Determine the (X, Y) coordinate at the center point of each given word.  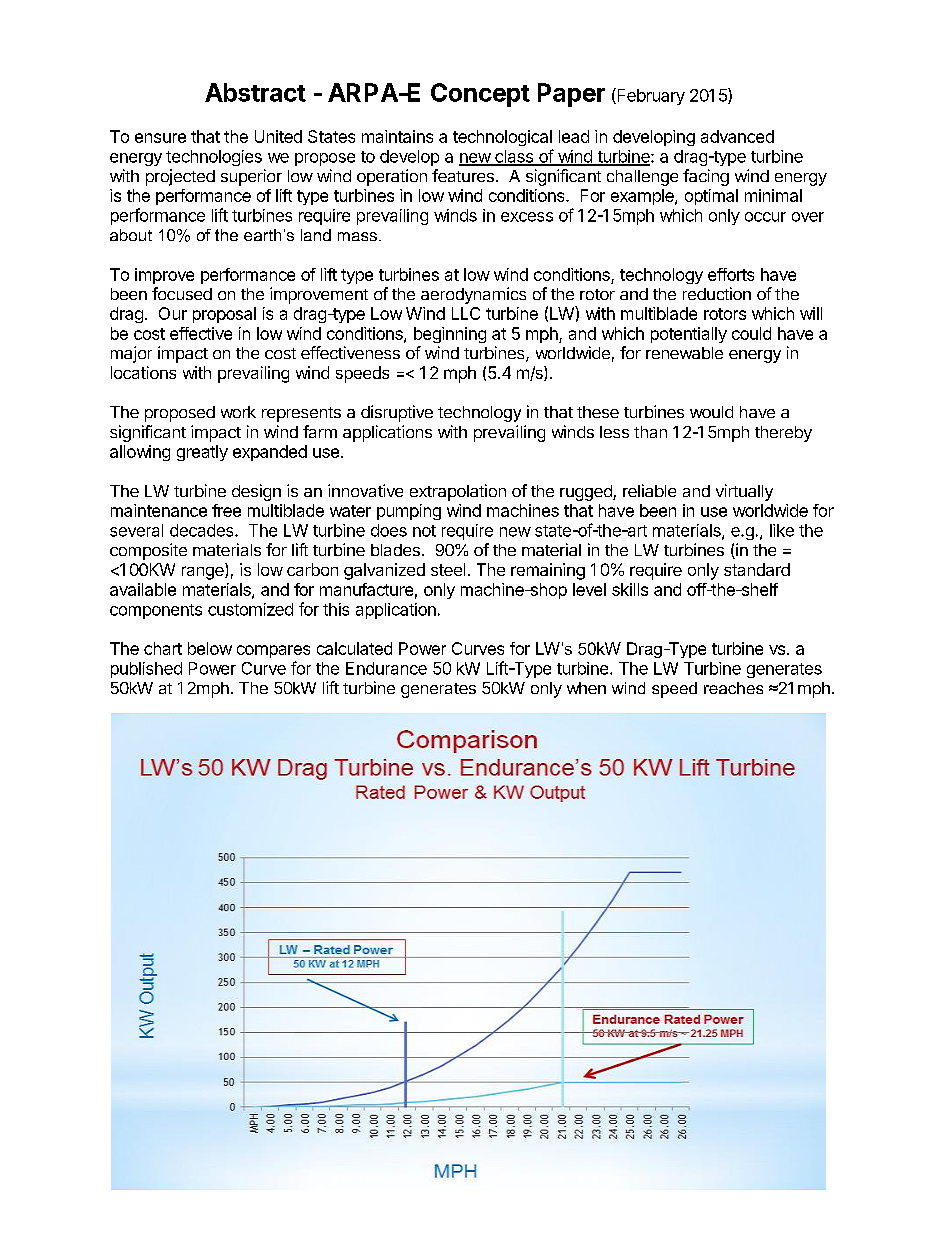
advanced (737, 136)
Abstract (255, 92)
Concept (480, 95)
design (256, 492)
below (210, 648)
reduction (717, 293)
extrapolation (458, 492)
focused (182, 293)
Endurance (386, 668)
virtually (744, 492)
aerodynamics (473, 295)
